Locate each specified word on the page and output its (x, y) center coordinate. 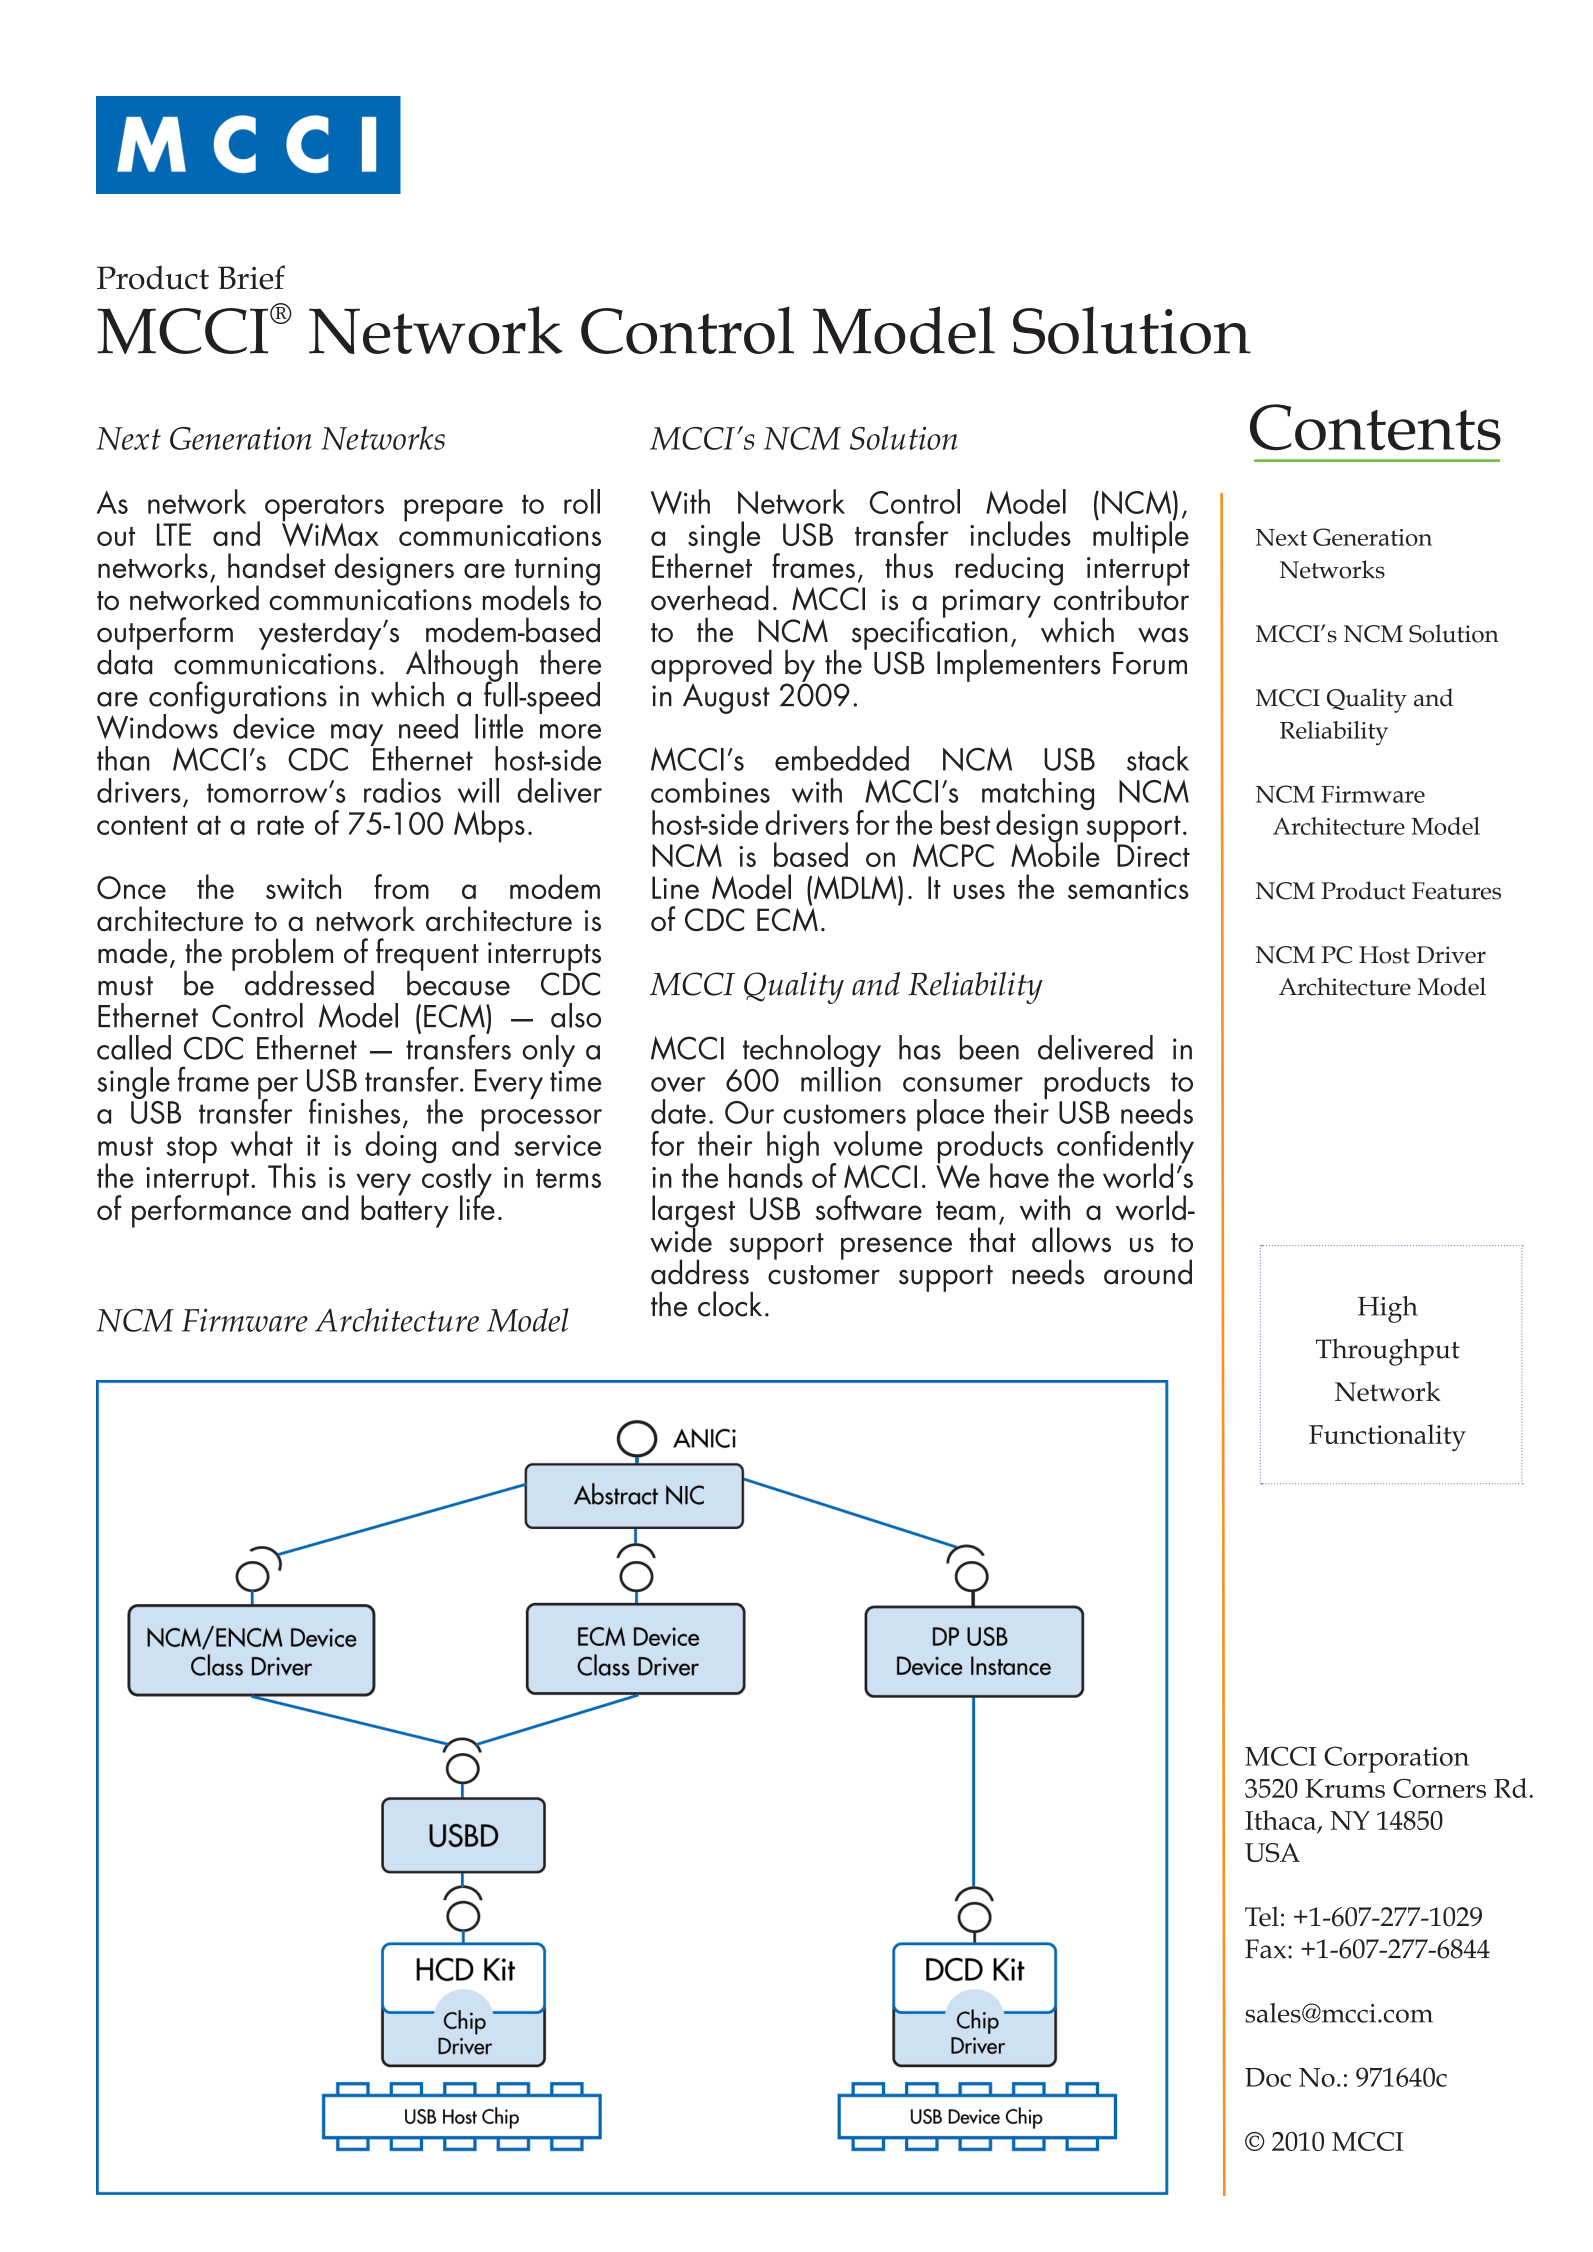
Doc (1268, 2077)
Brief (251, 277)
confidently (1125, 1148)
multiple (1141, 536)
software (869, 1208)
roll (582, 501)
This (292, 1175)
